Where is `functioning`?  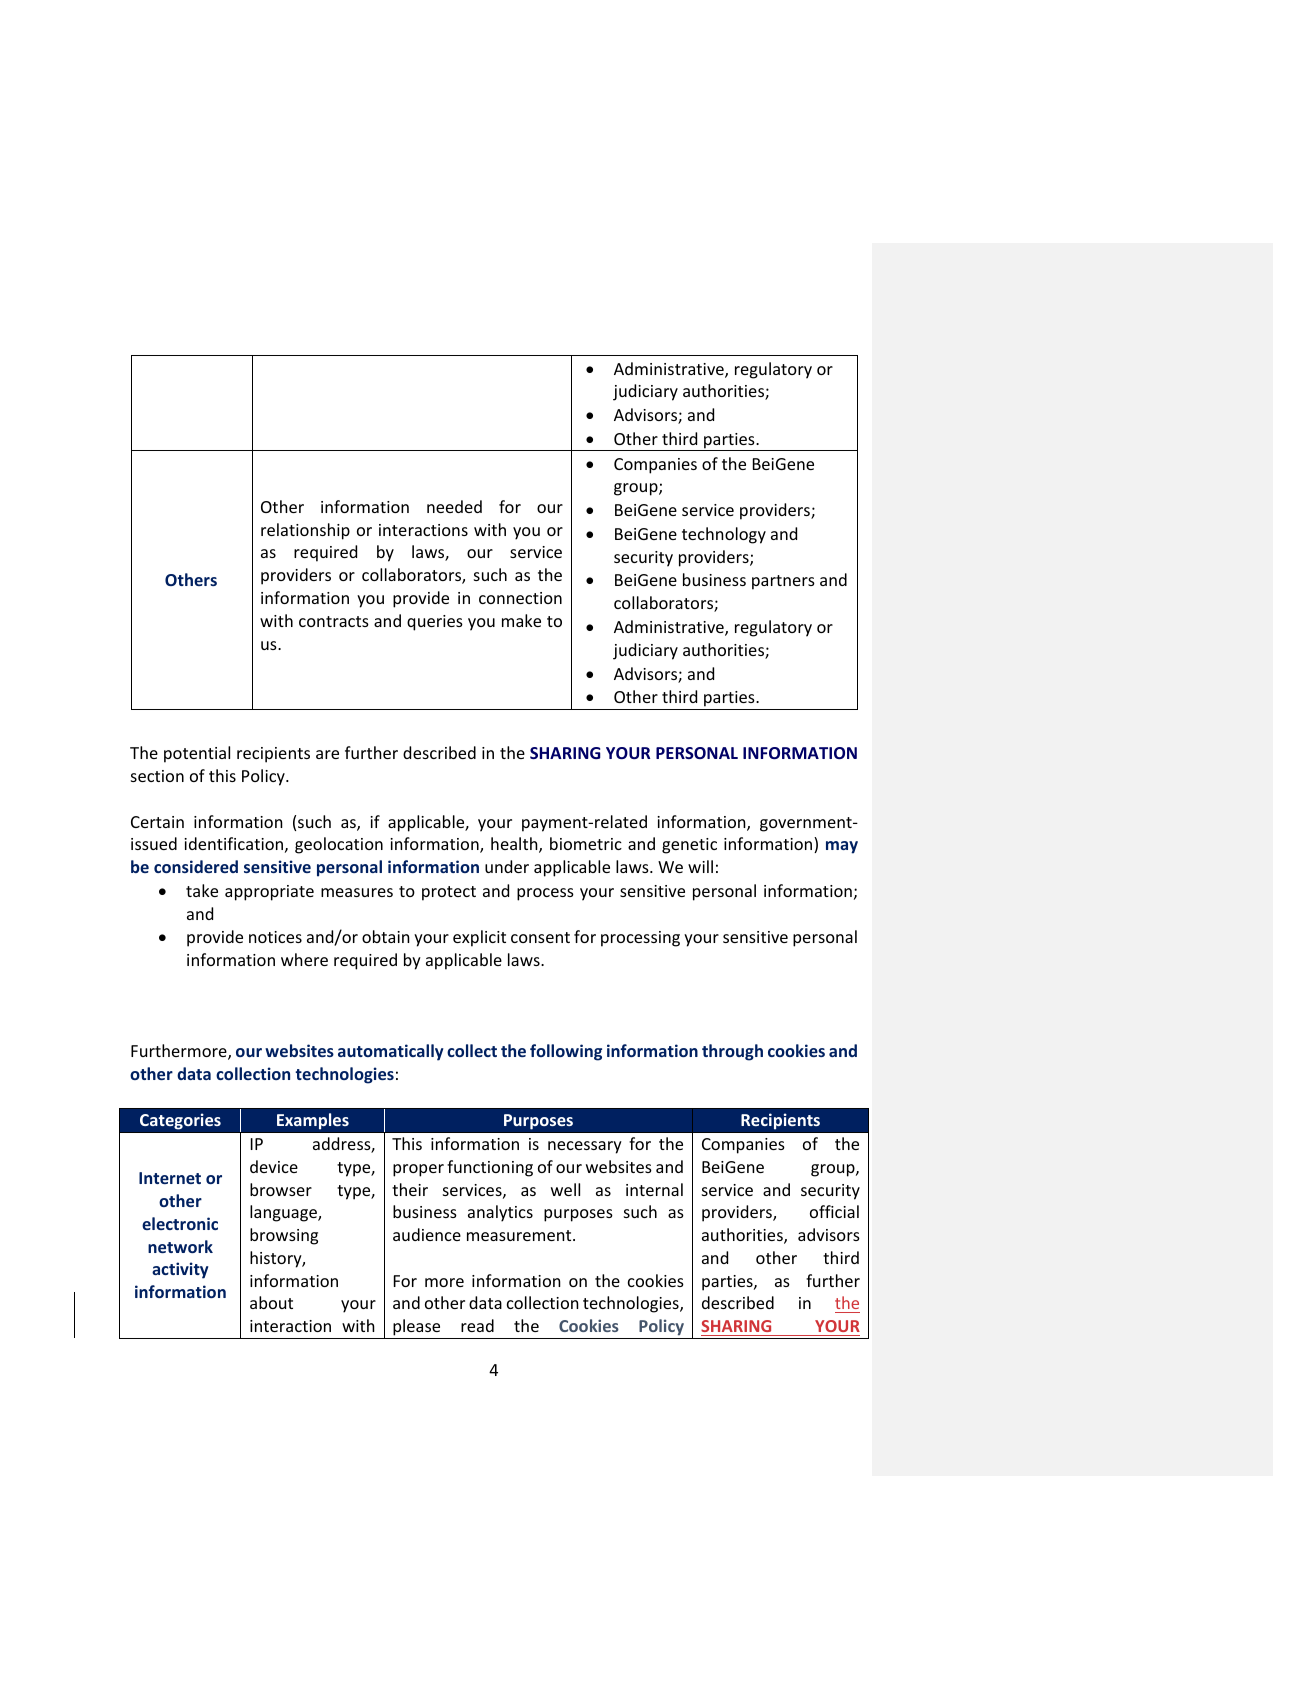 functioning is located at coordinates (490, 1168).
